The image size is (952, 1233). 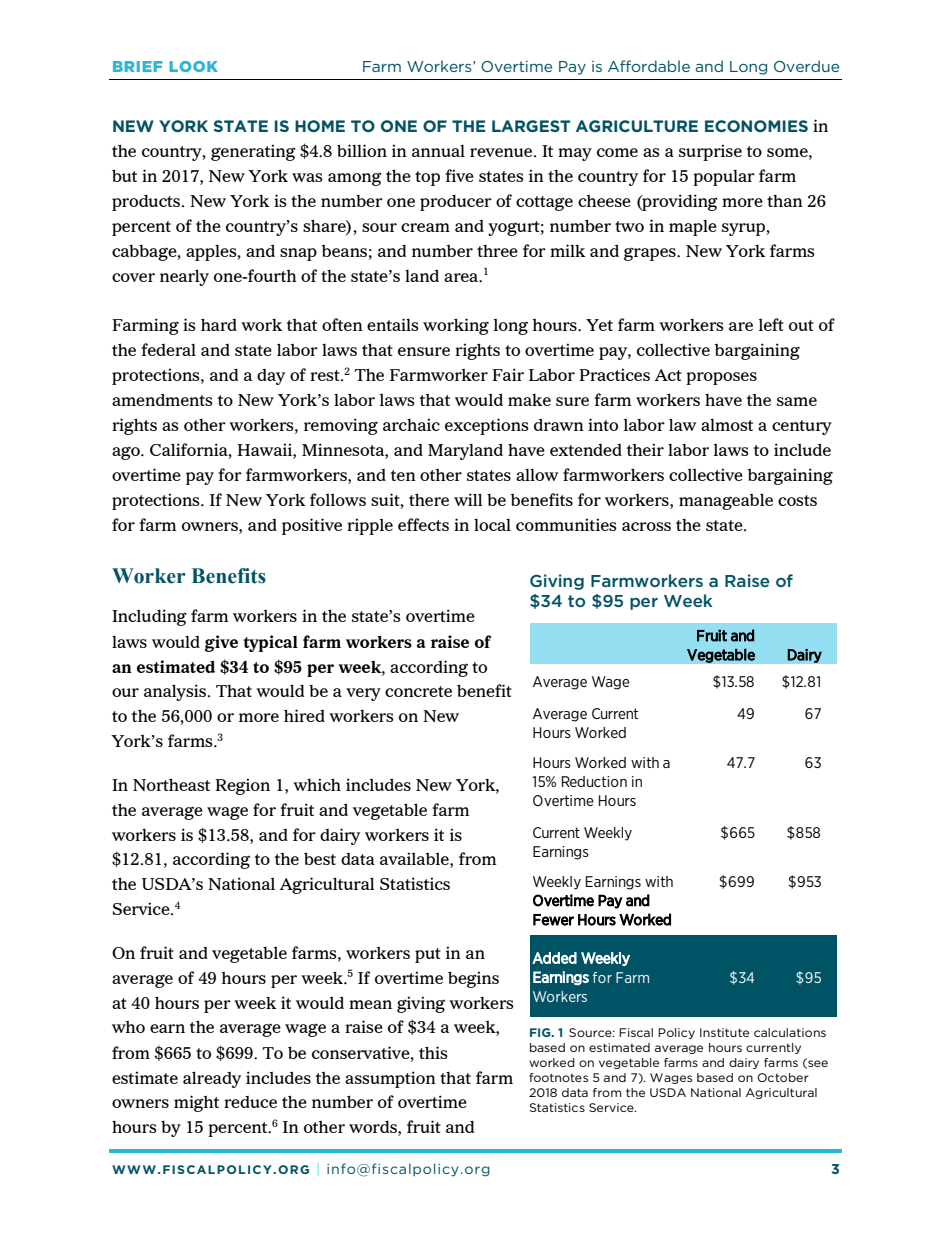 I want to click on Fewer, so click(x=553, y=920).
